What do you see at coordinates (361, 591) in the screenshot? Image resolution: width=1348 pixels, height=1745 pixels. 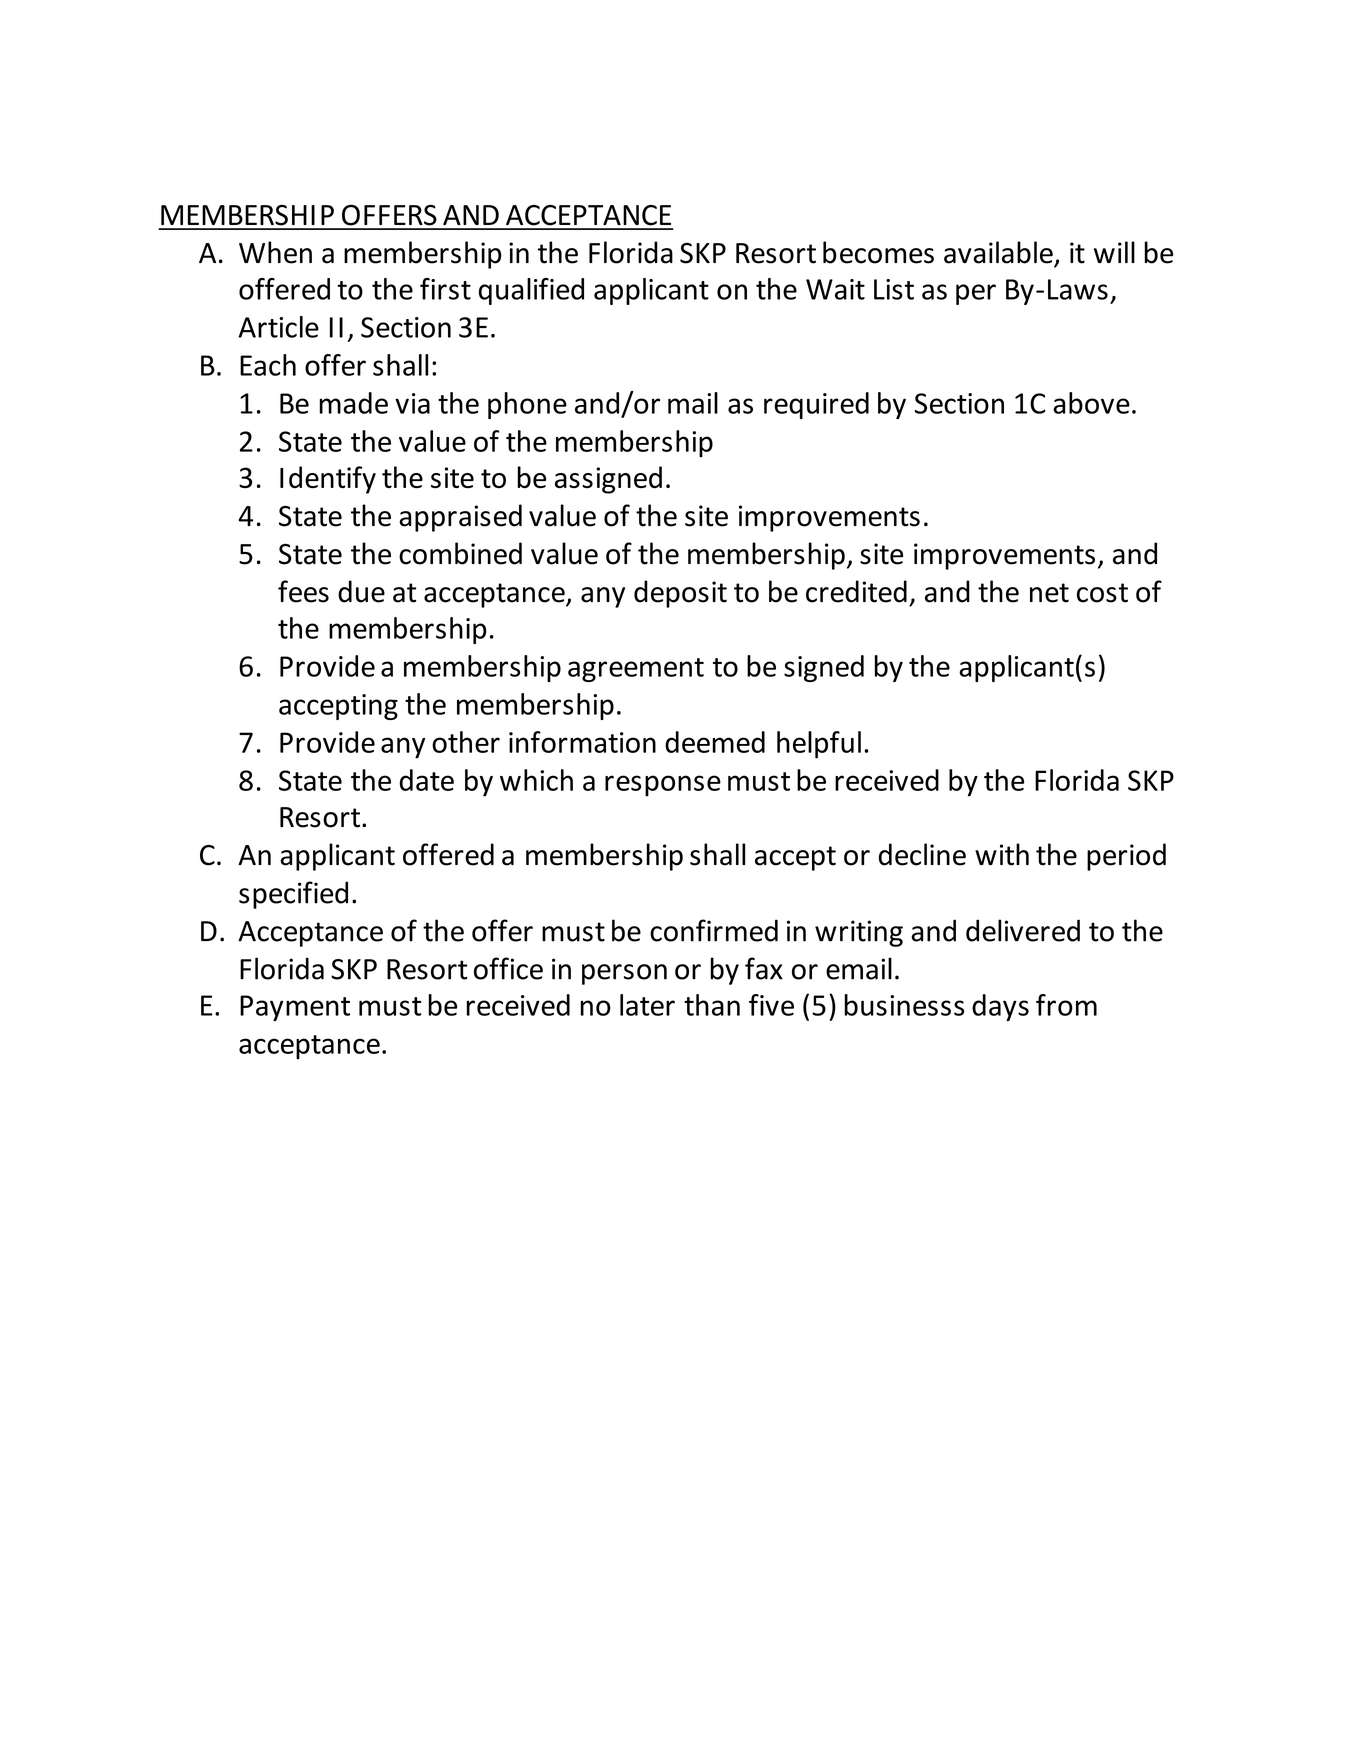 I see `due` at bounding box center [361, 591].
